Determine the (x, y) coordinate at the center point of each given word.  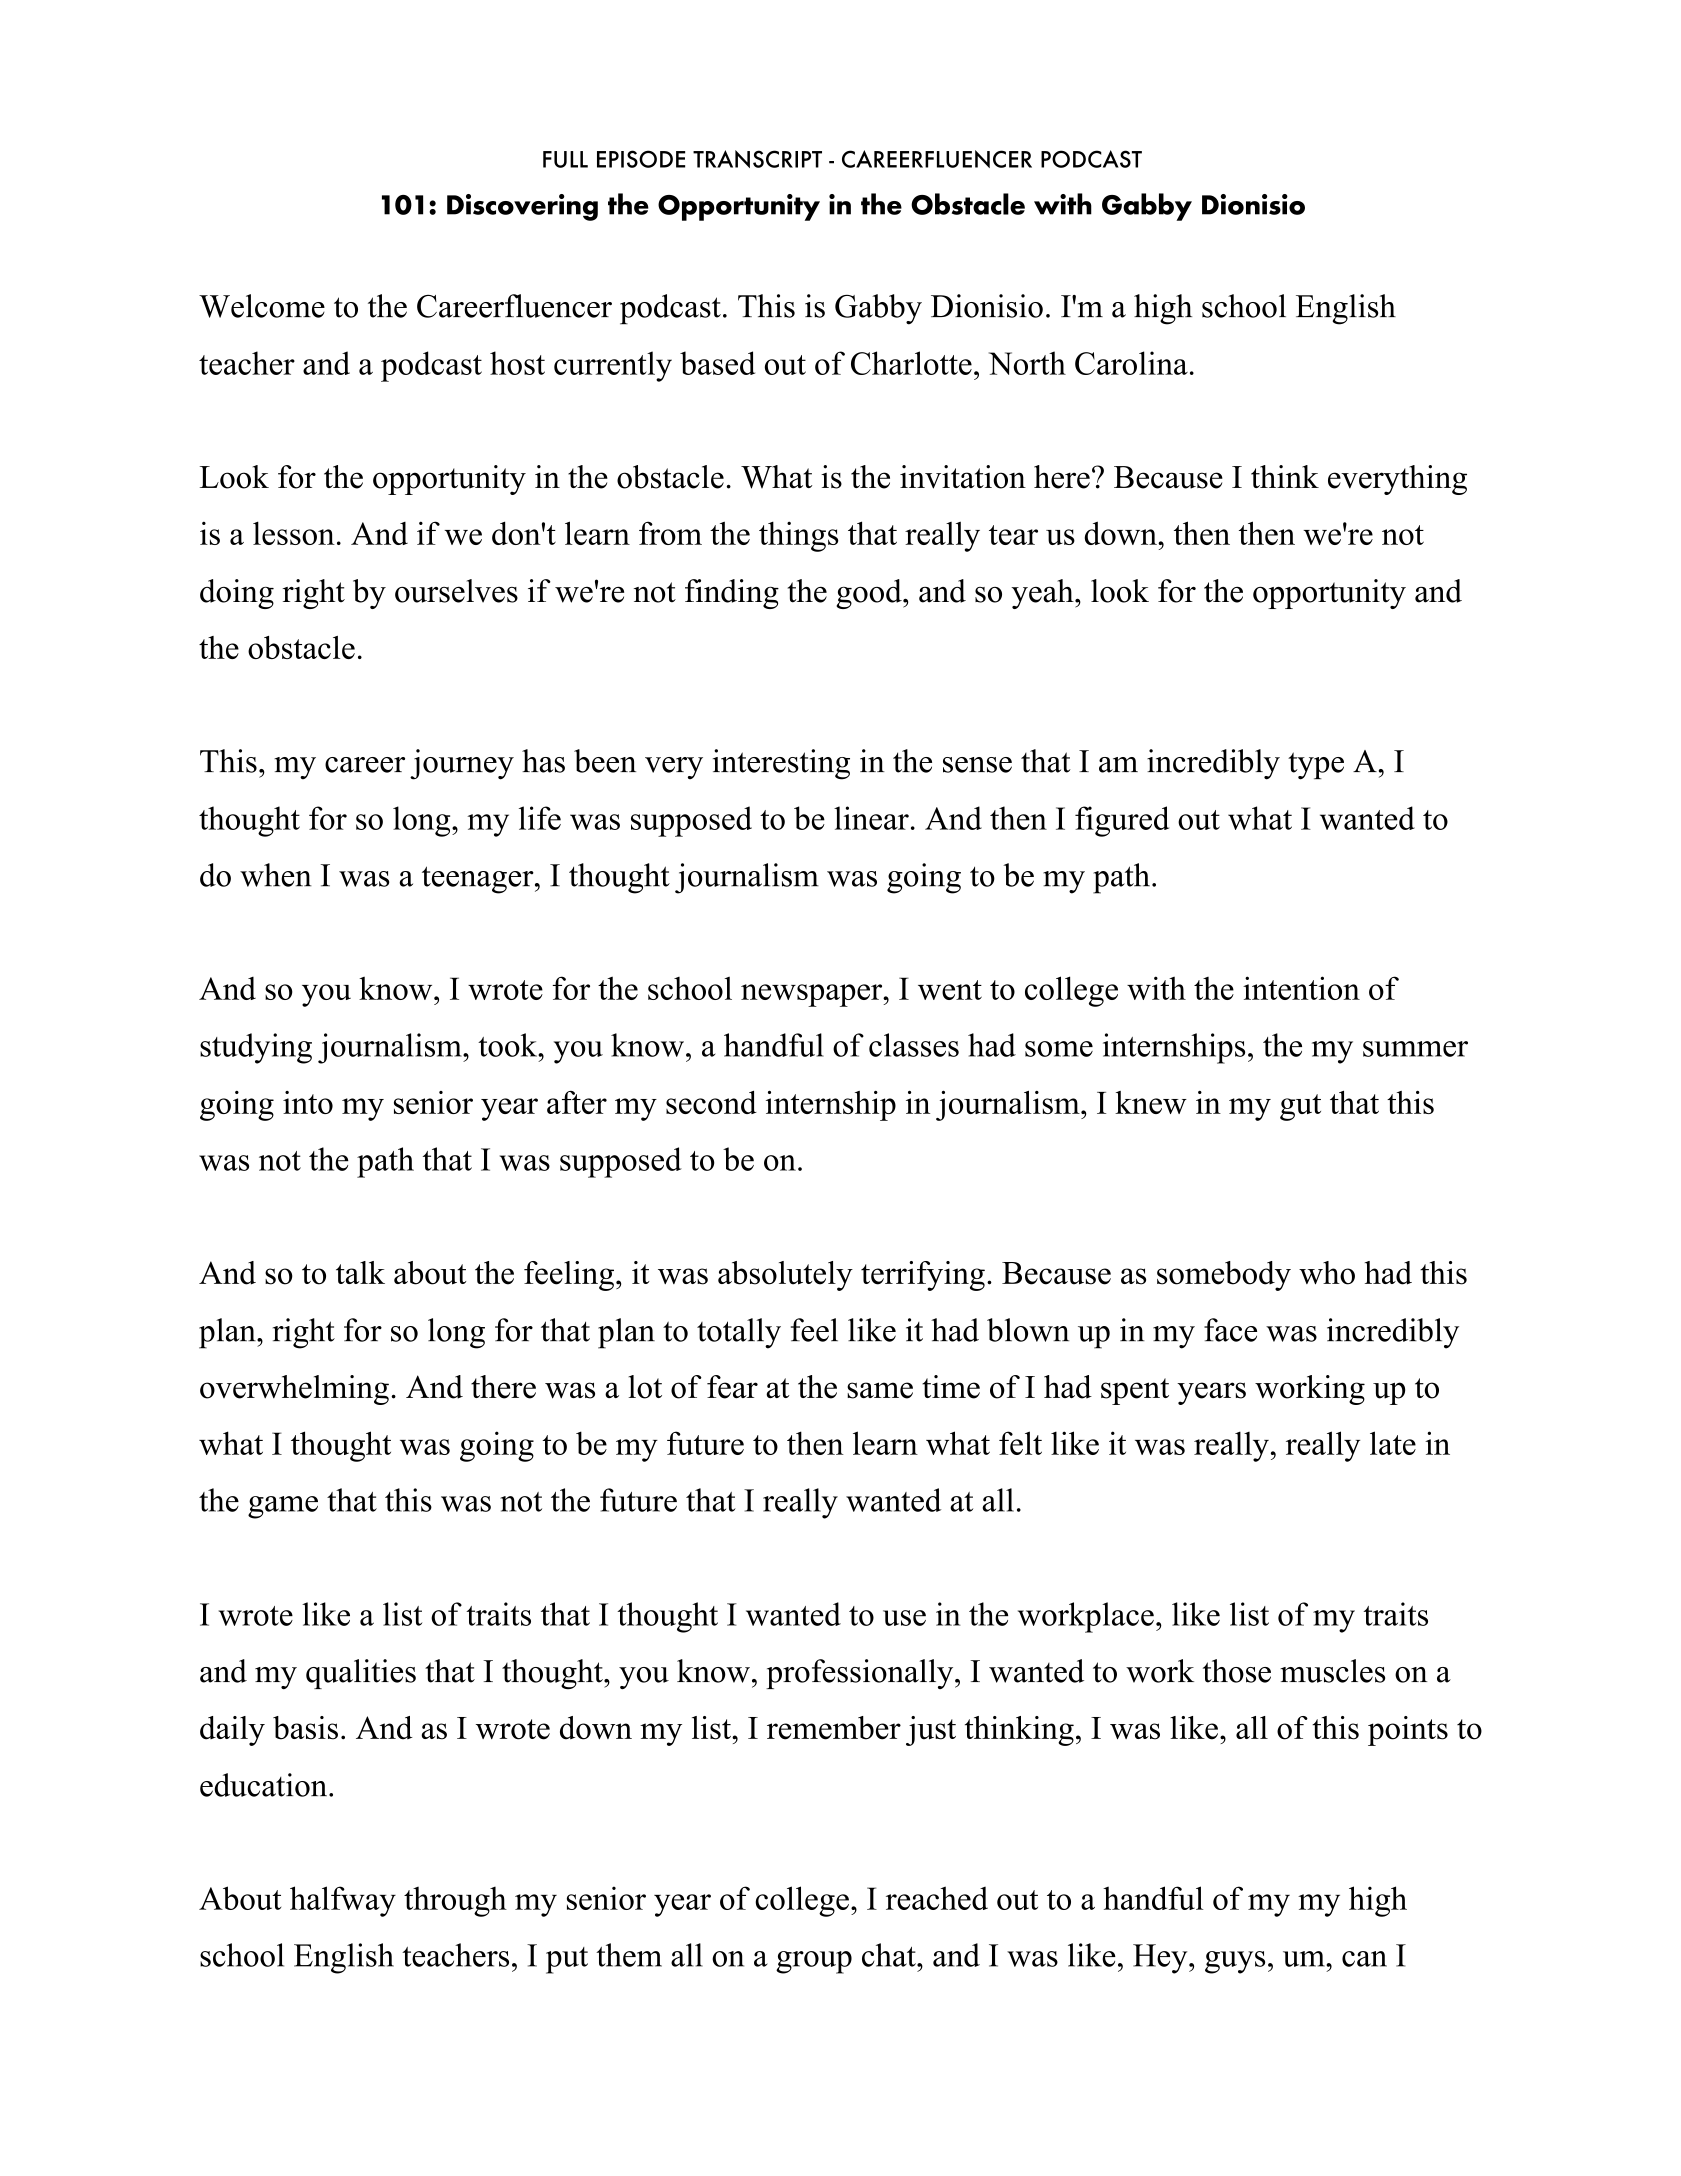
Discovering (522, 207)
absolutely (785, 1276)
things (799, 536)
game (283, 1507)
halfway (343, 1901)
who (1327, 1273)
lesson (294, 533)
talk (360, 1272)
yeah (1043, 594)
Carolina (1131, 363)
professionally (861, 1674)
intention (1301, 988)
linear (871, 818)
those (1237, 1671)
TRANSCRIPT (757, 159)
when (276, 875)
